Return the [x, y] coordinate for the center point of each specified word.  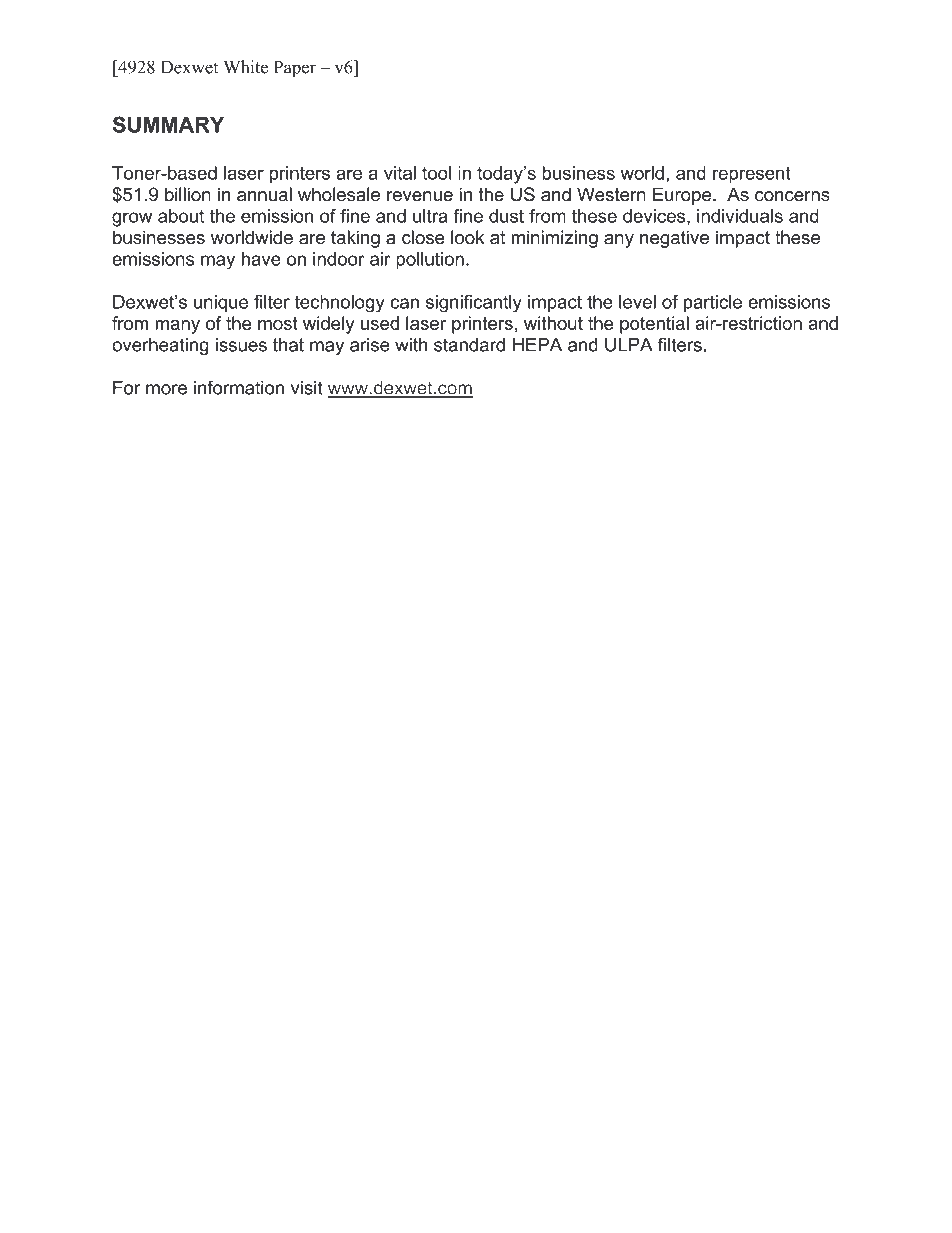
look [467, 237]
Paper [295, 69]
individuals [740, 216]
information [239, 387]
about [181, 216]
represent [752, 175]
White [246, 67]
